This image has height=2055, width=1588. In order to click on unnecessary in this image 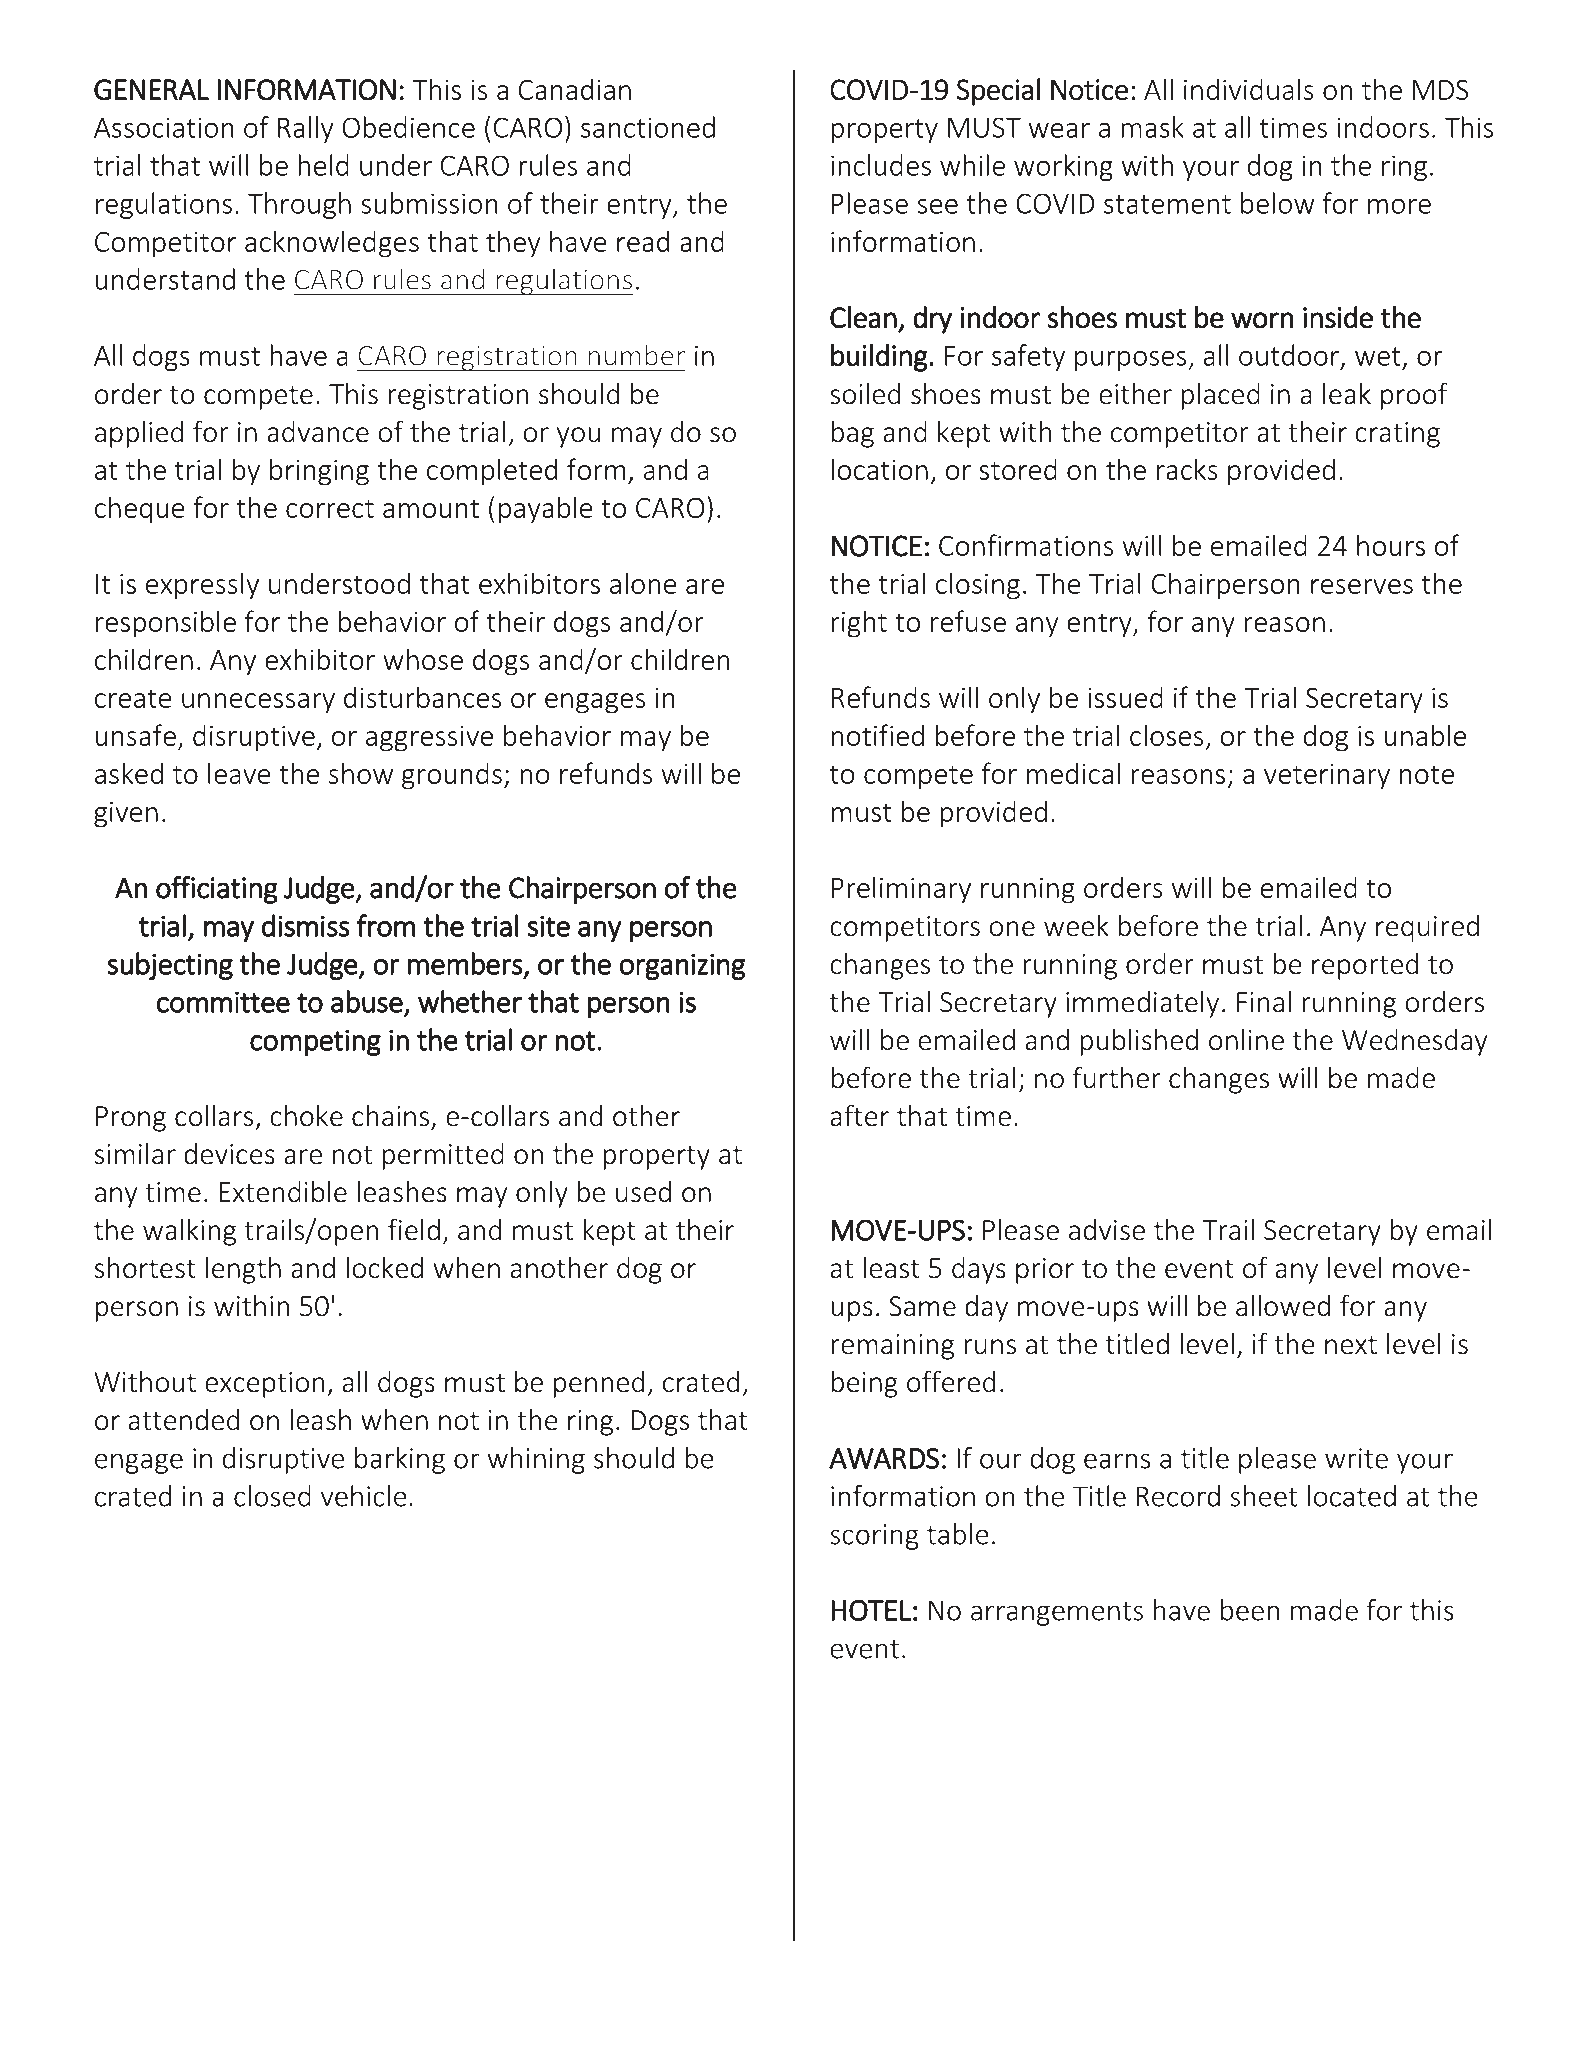, I will do `click(258, 703)`.
